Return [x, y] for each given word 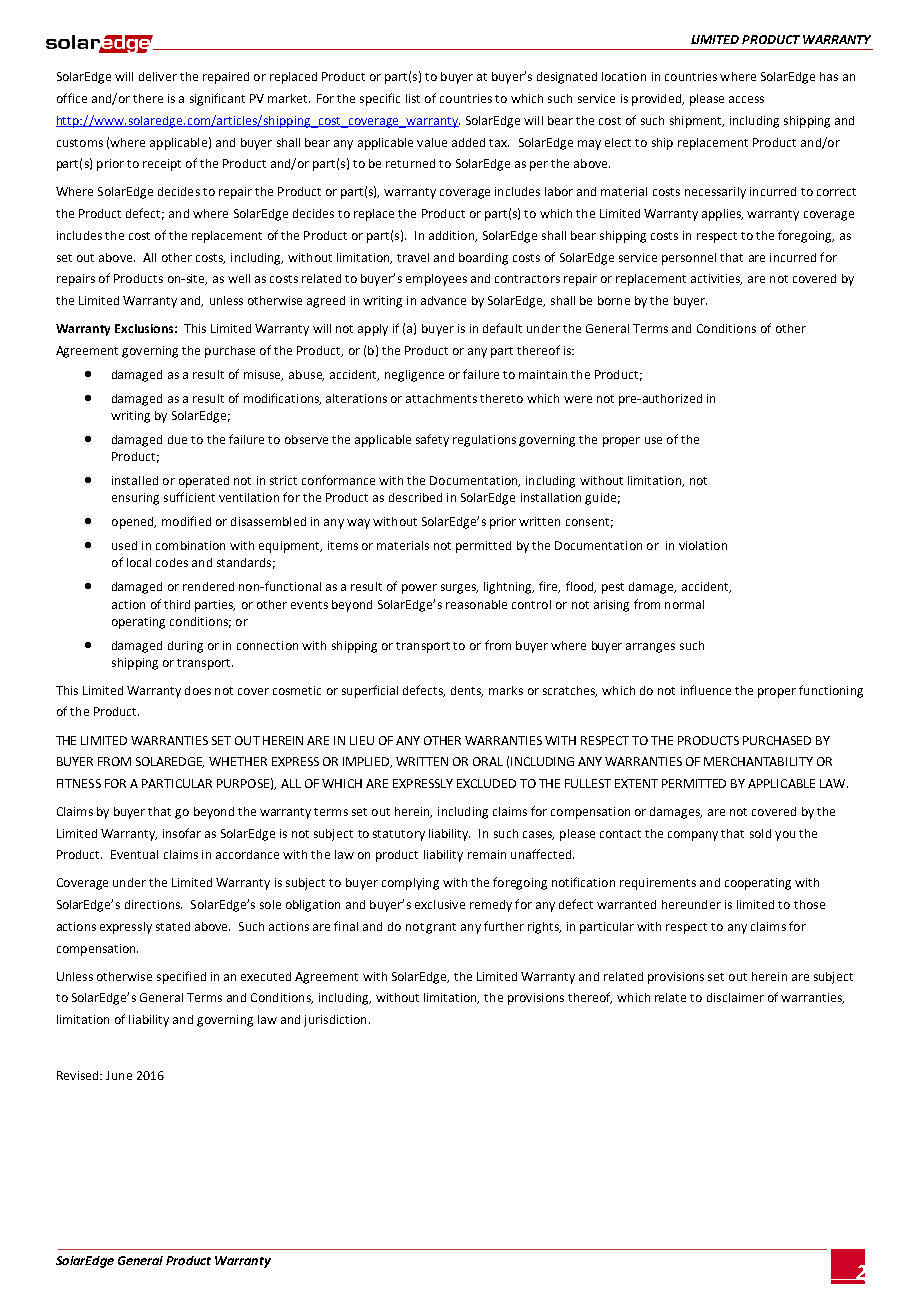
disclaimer [735, 997]
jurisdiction [335, 1021]
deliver [158, 76]
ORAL [488, 761]
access [746, 99]
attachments [441, 398]
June [119, 1075]
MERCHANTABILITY [758, 761]
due [177, 439]
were [578, 399]
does [198, 690]
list [413, 98]
